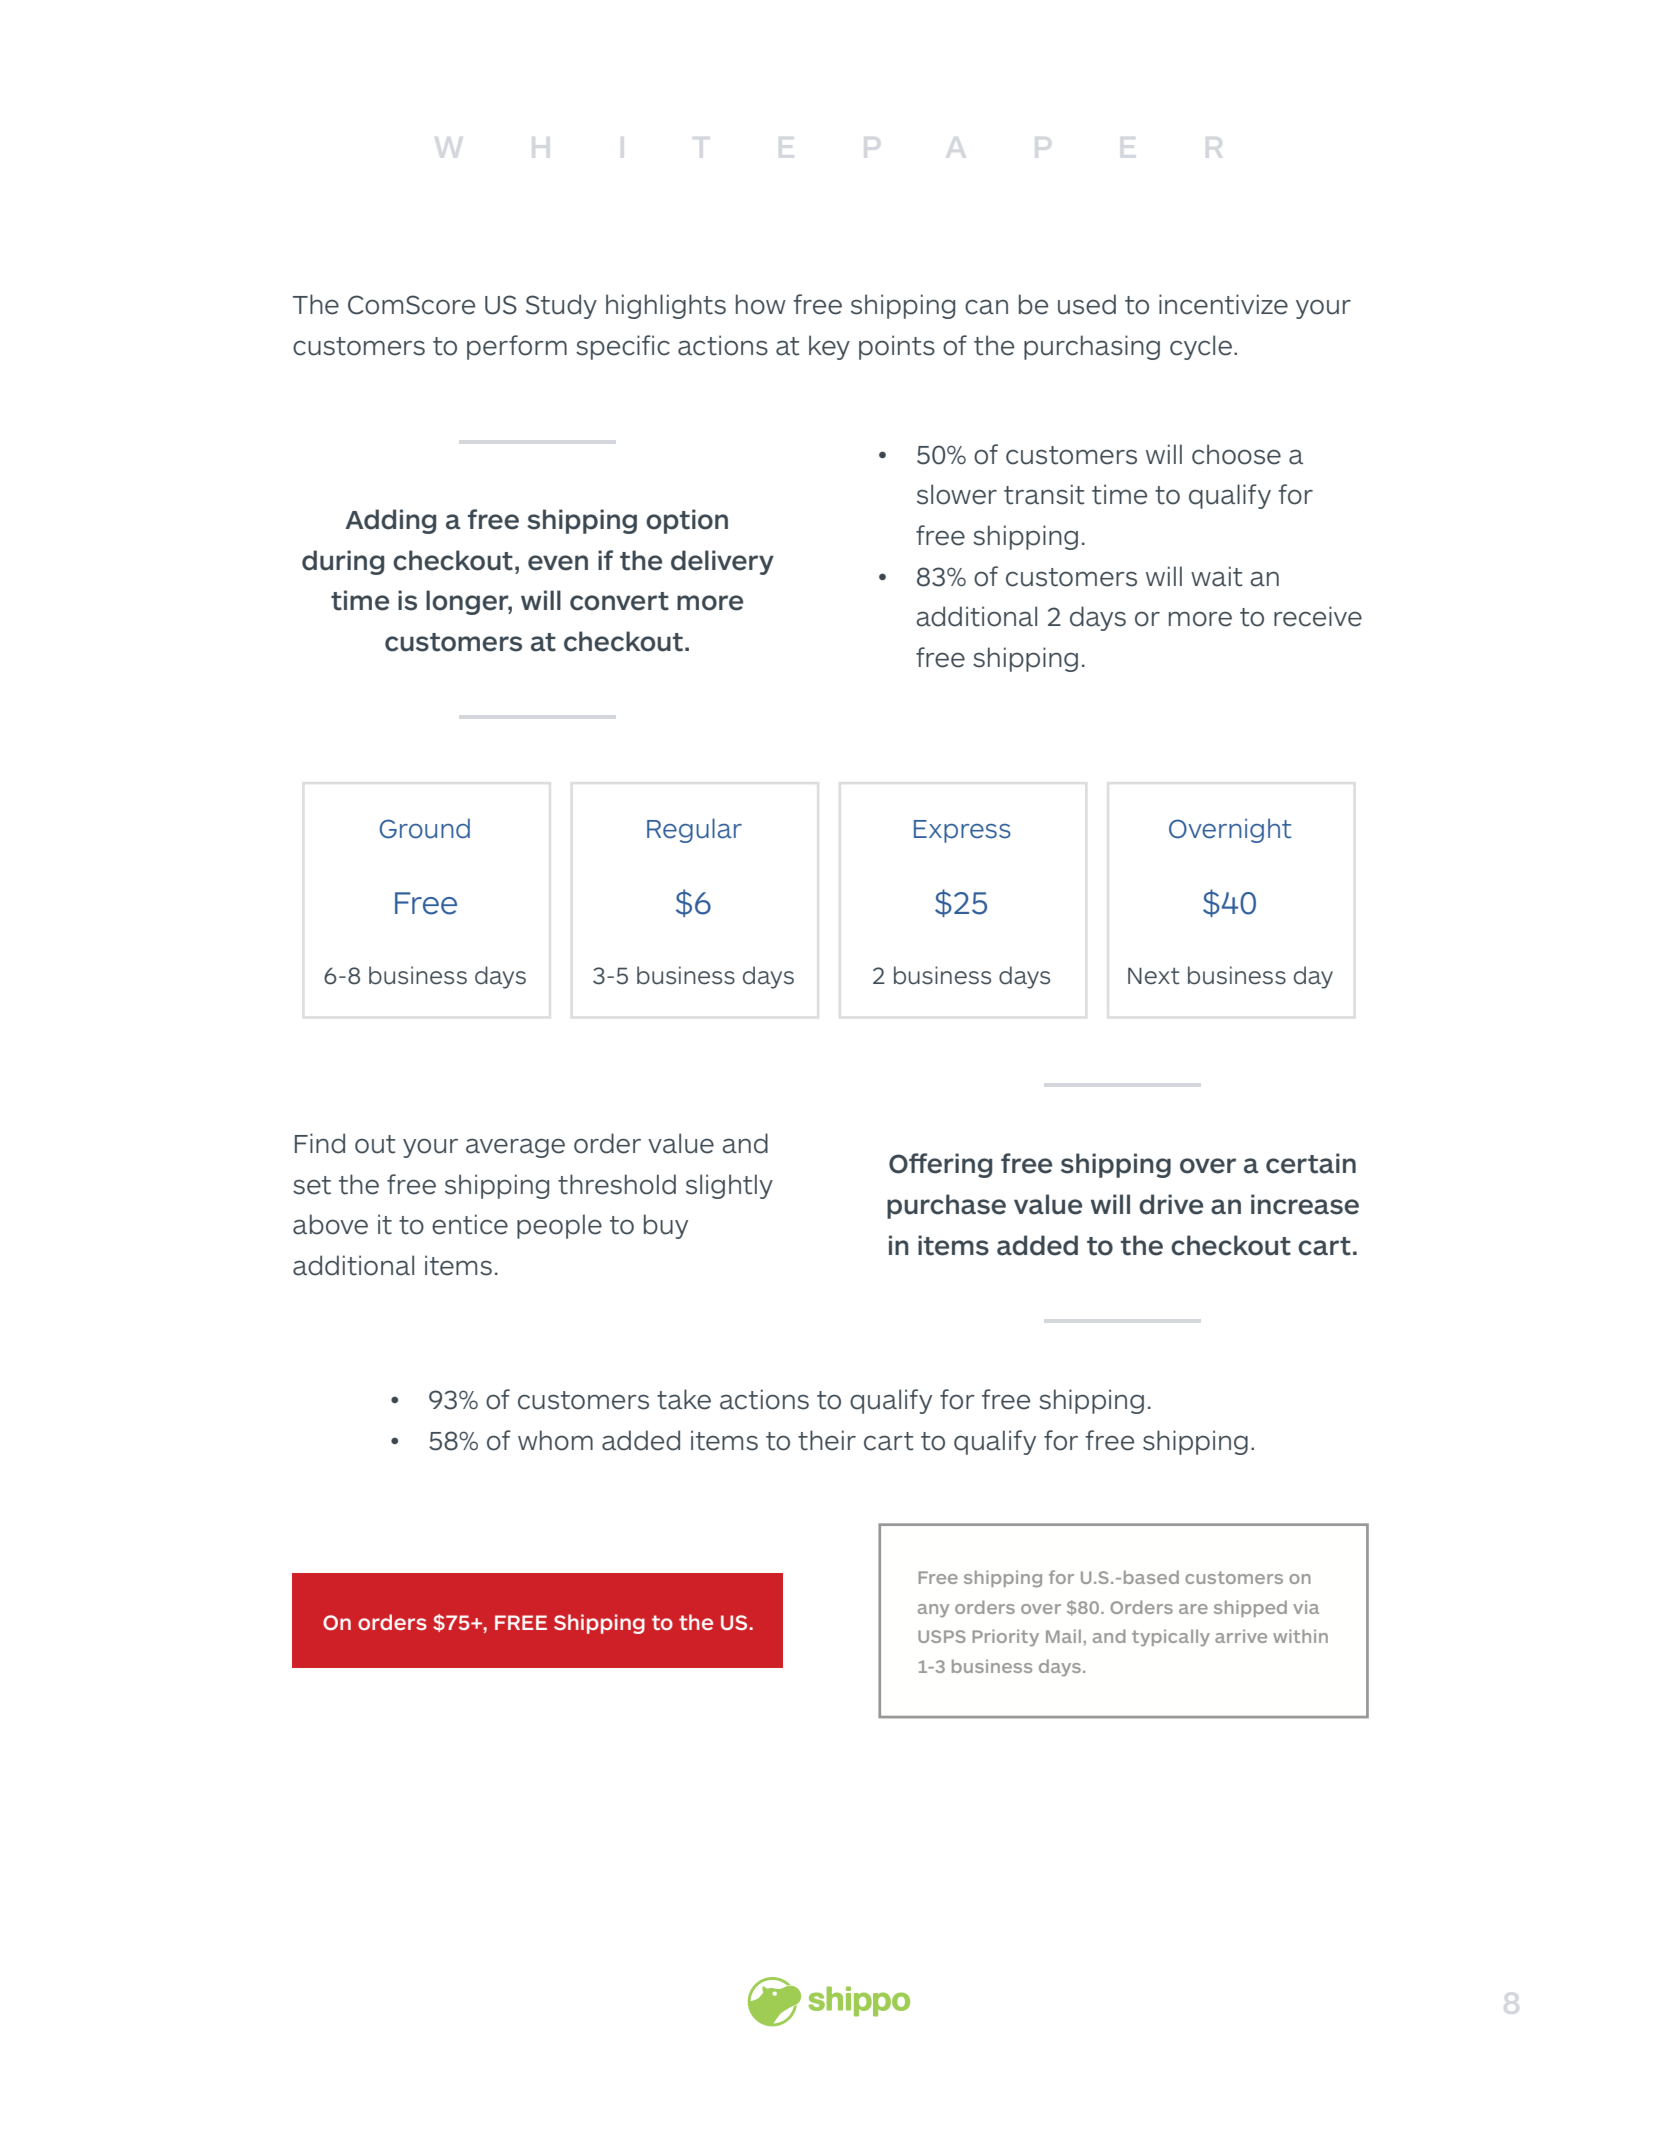  I want to click on entice, so click(470, 1224).
